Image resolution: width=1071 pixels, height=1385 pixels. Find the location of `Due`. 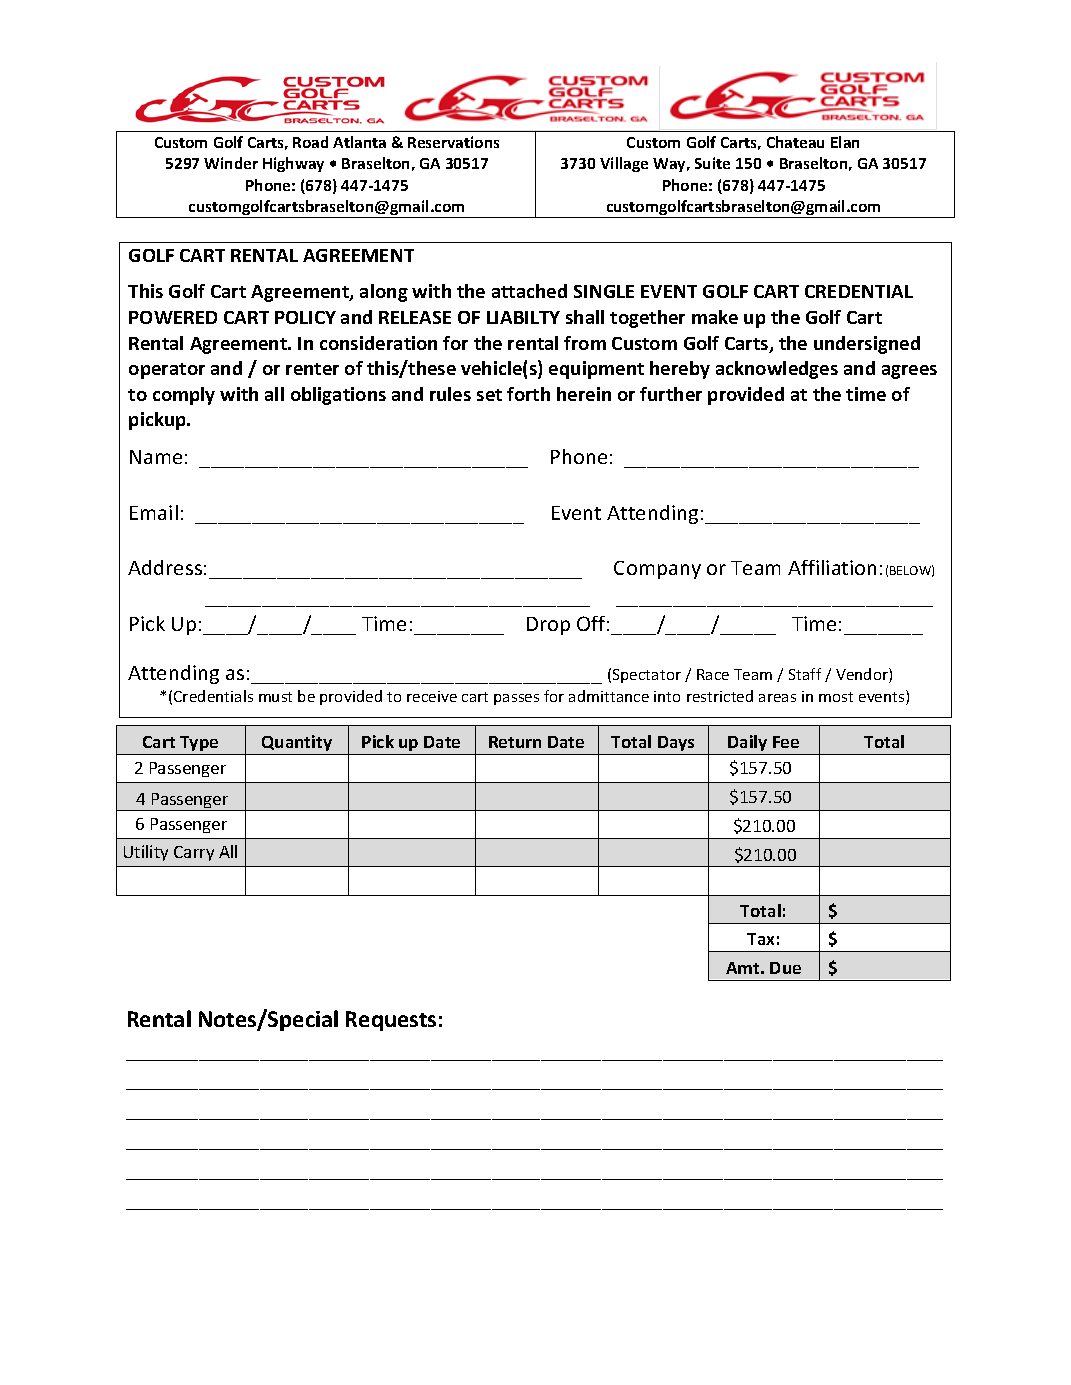

Due is located at coordinates (785, 968).
